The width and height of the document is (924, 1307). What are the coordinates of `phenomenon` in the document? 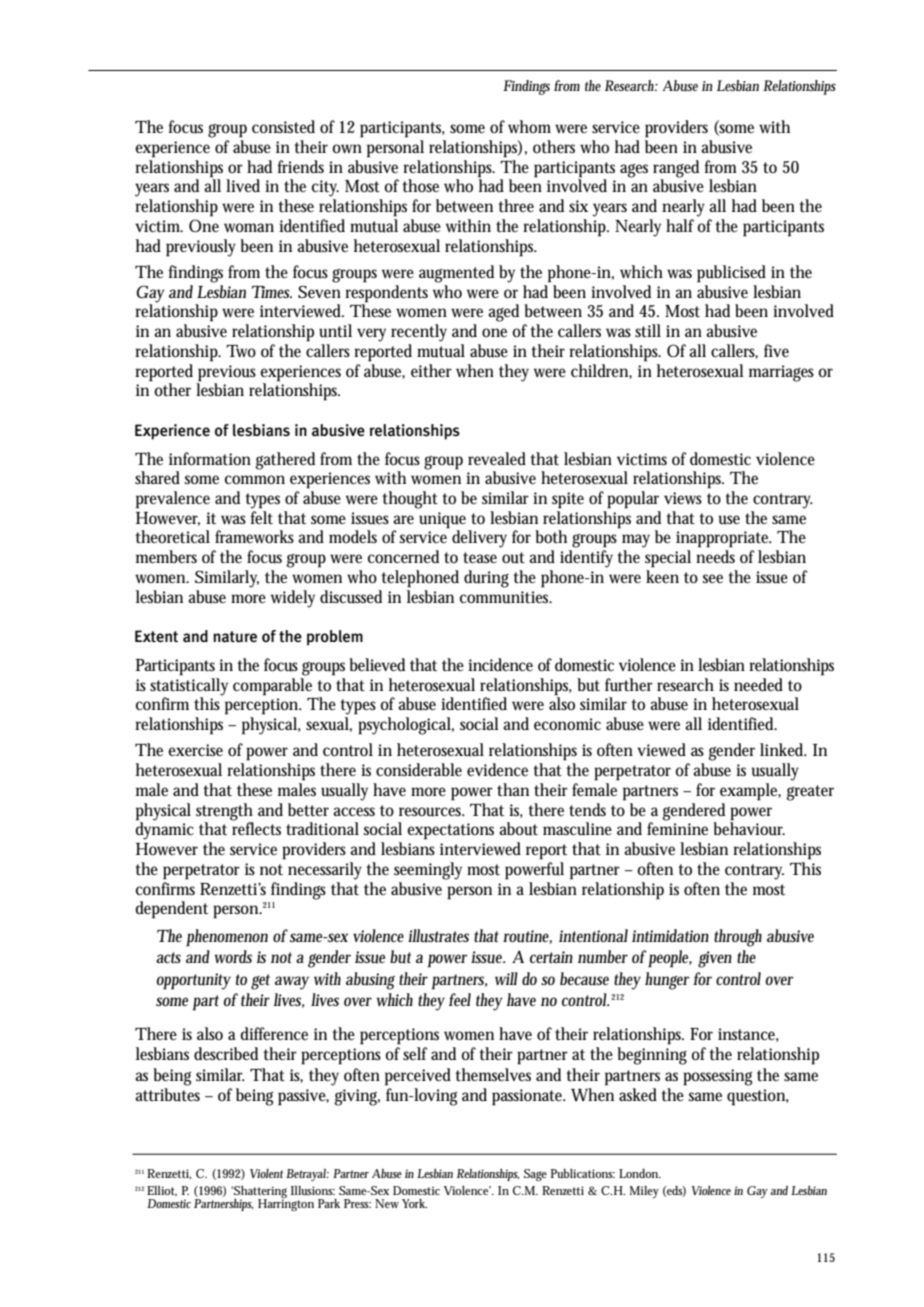 It's located at (227, 938).
